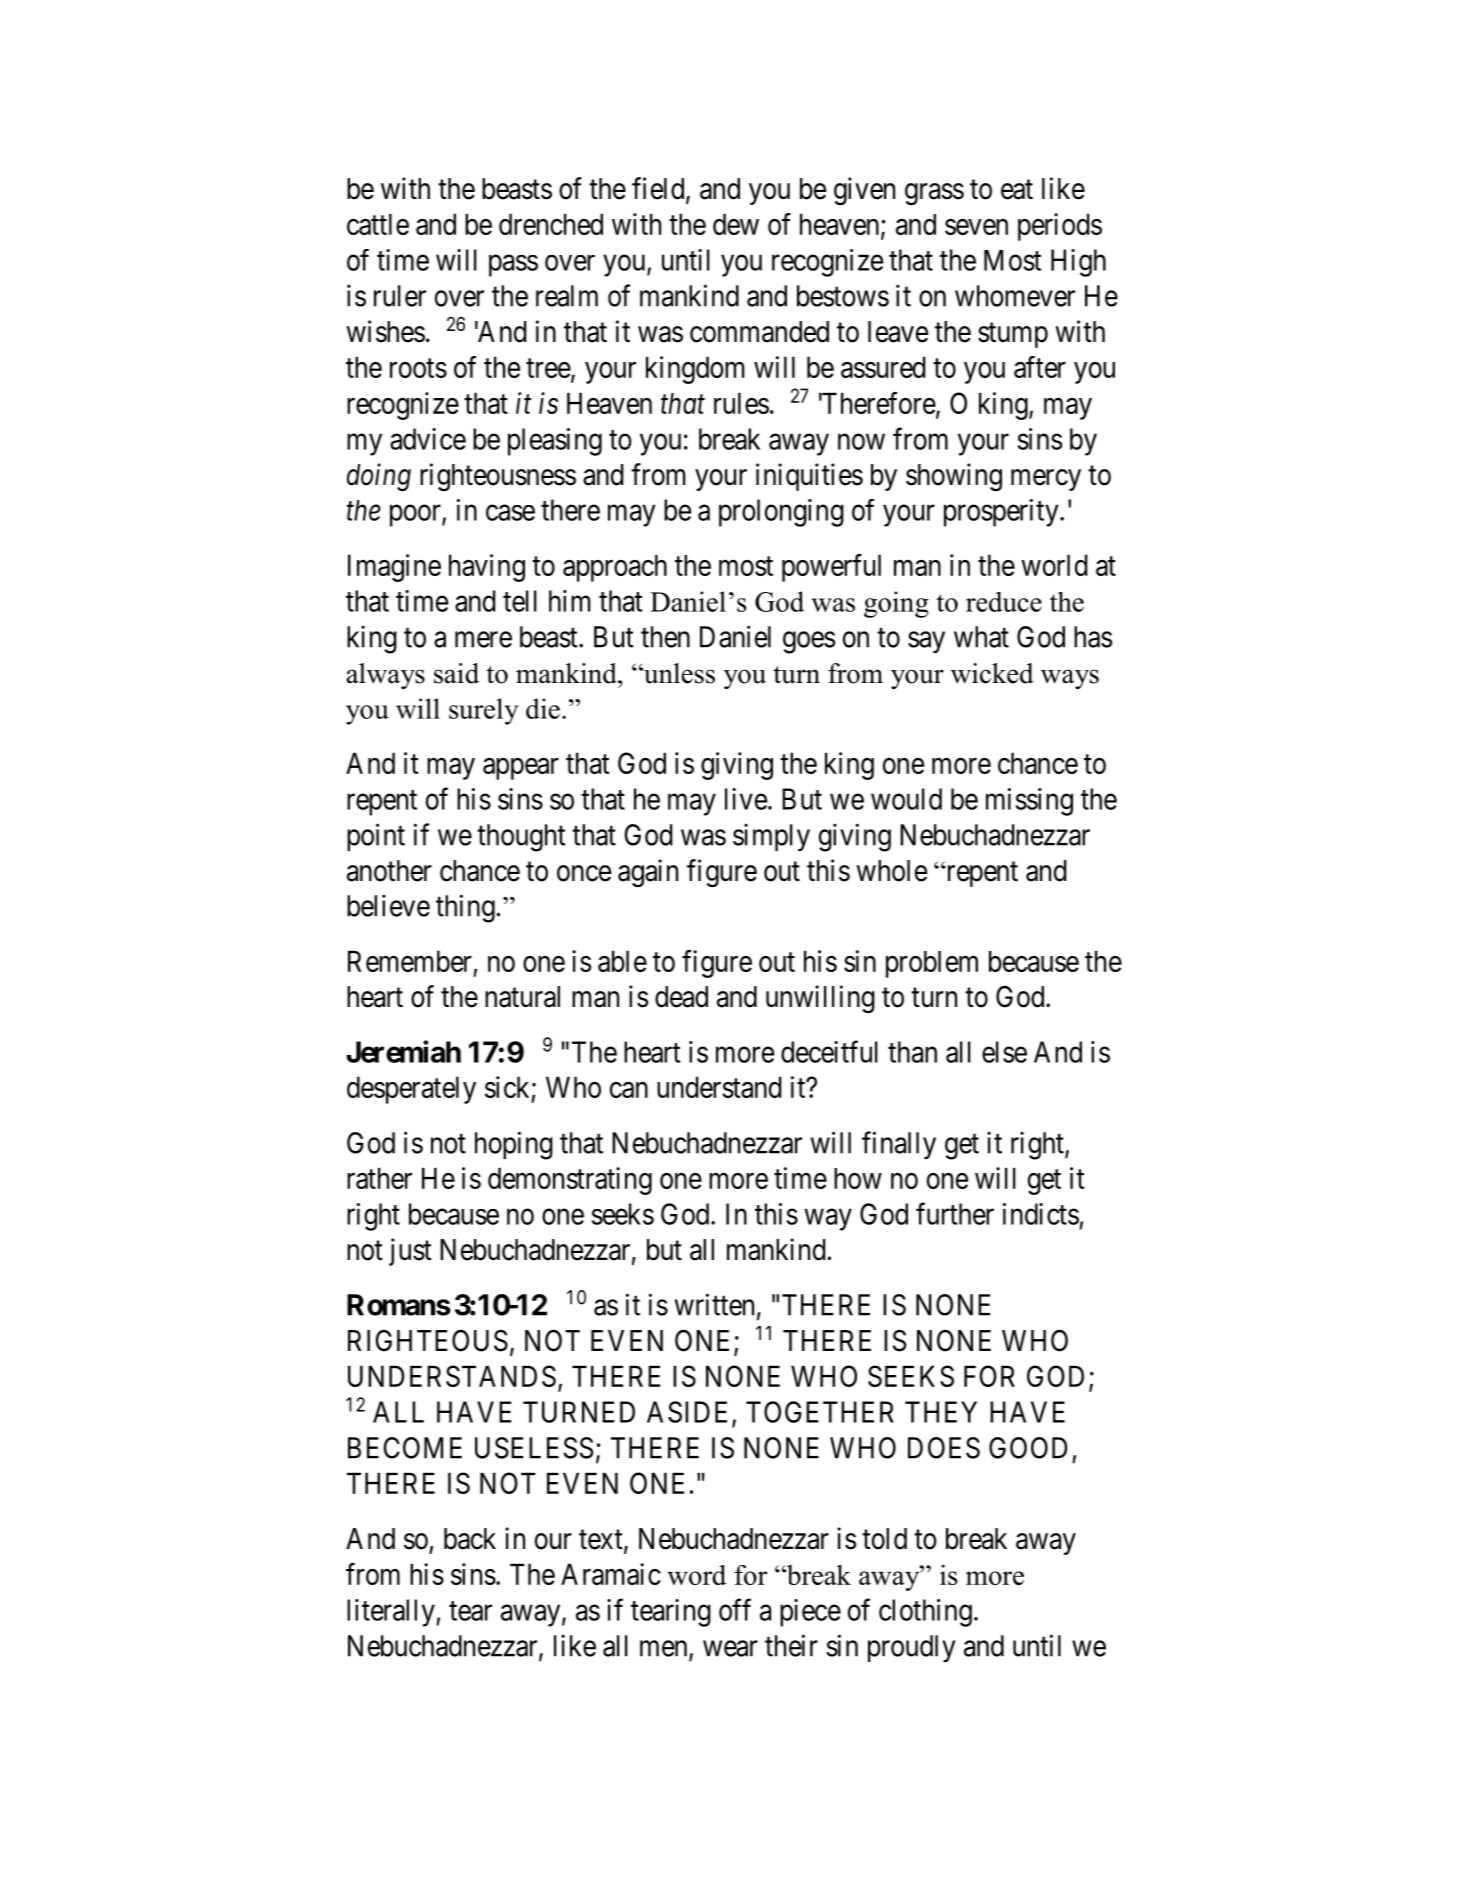  What do you see at coordinates (487, 568) in the document?
I see `having` at bounding box center [487, 568].
